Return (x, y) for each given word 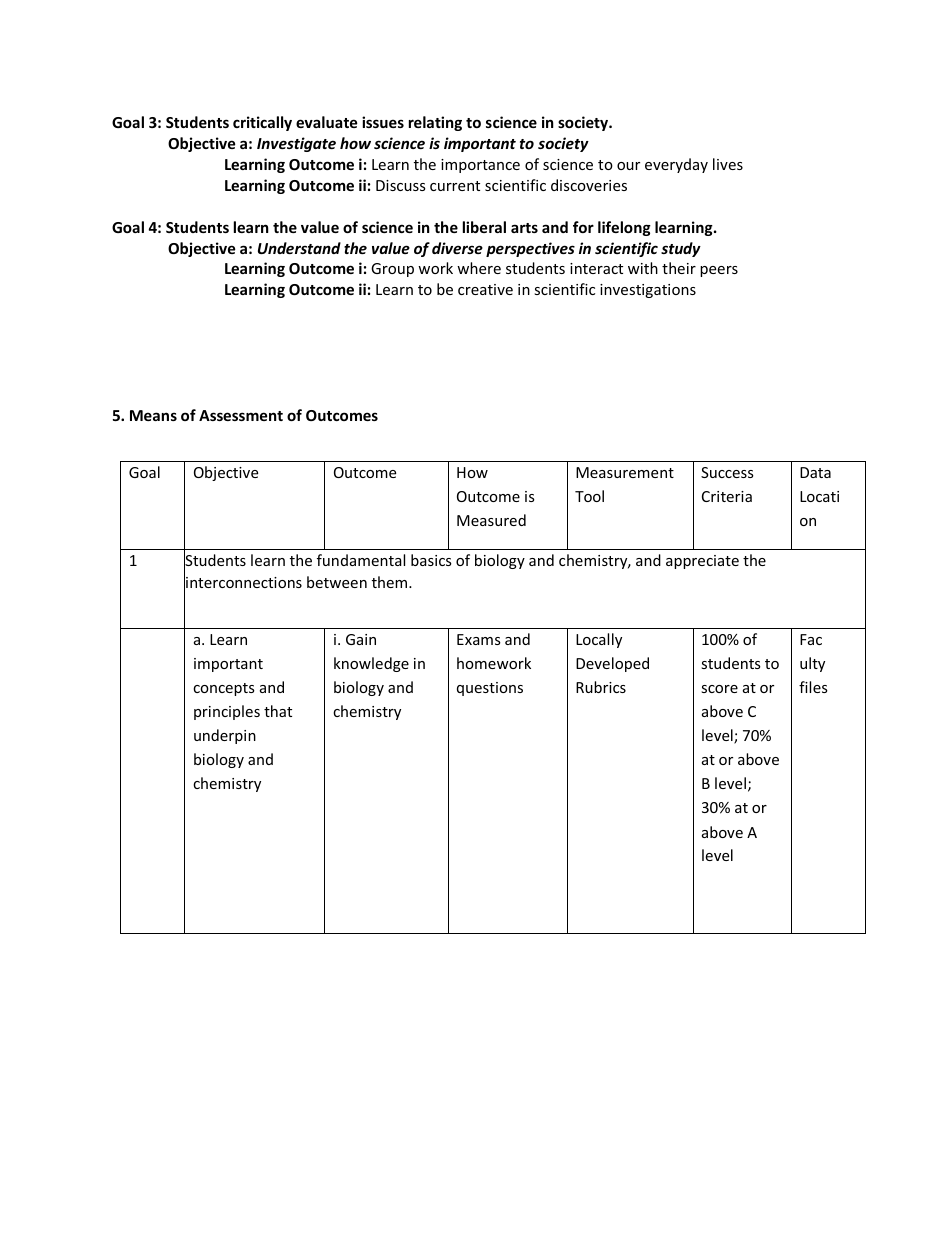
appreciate (702, 562)
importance (480, 166)
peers (719, 271)
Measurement (625, 472)
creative (485, 289)
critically (262, 123)
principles (227, 712)
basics (431, 560)
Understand (299, 248)
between (337, 582)
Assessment (241, 415)
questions (490, 689)
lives (728, 164)
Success (727, 472)
